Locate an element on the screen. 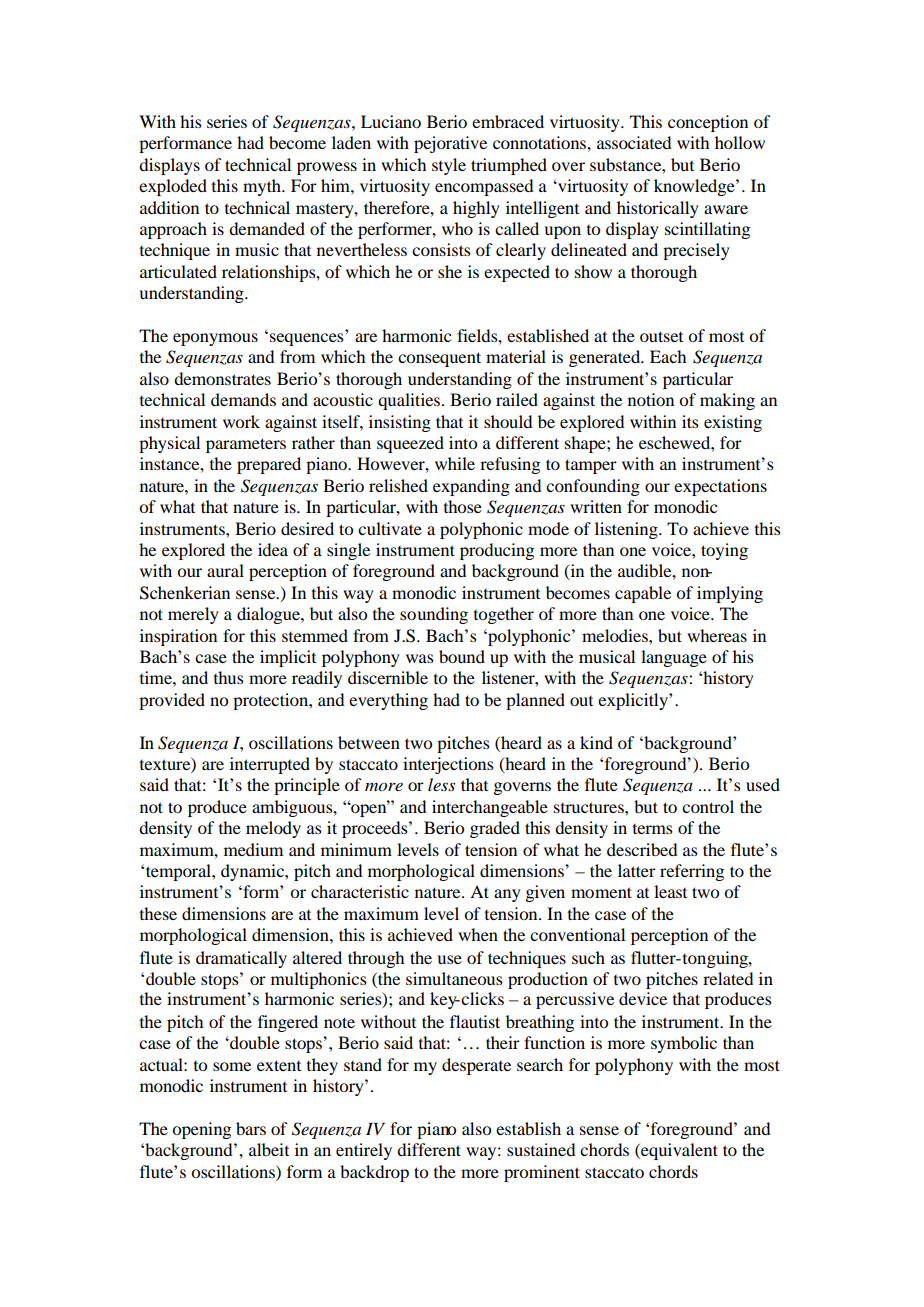 The height and width of the screenshot is (1307, 924). bound is located at coordinates (462, 656).
